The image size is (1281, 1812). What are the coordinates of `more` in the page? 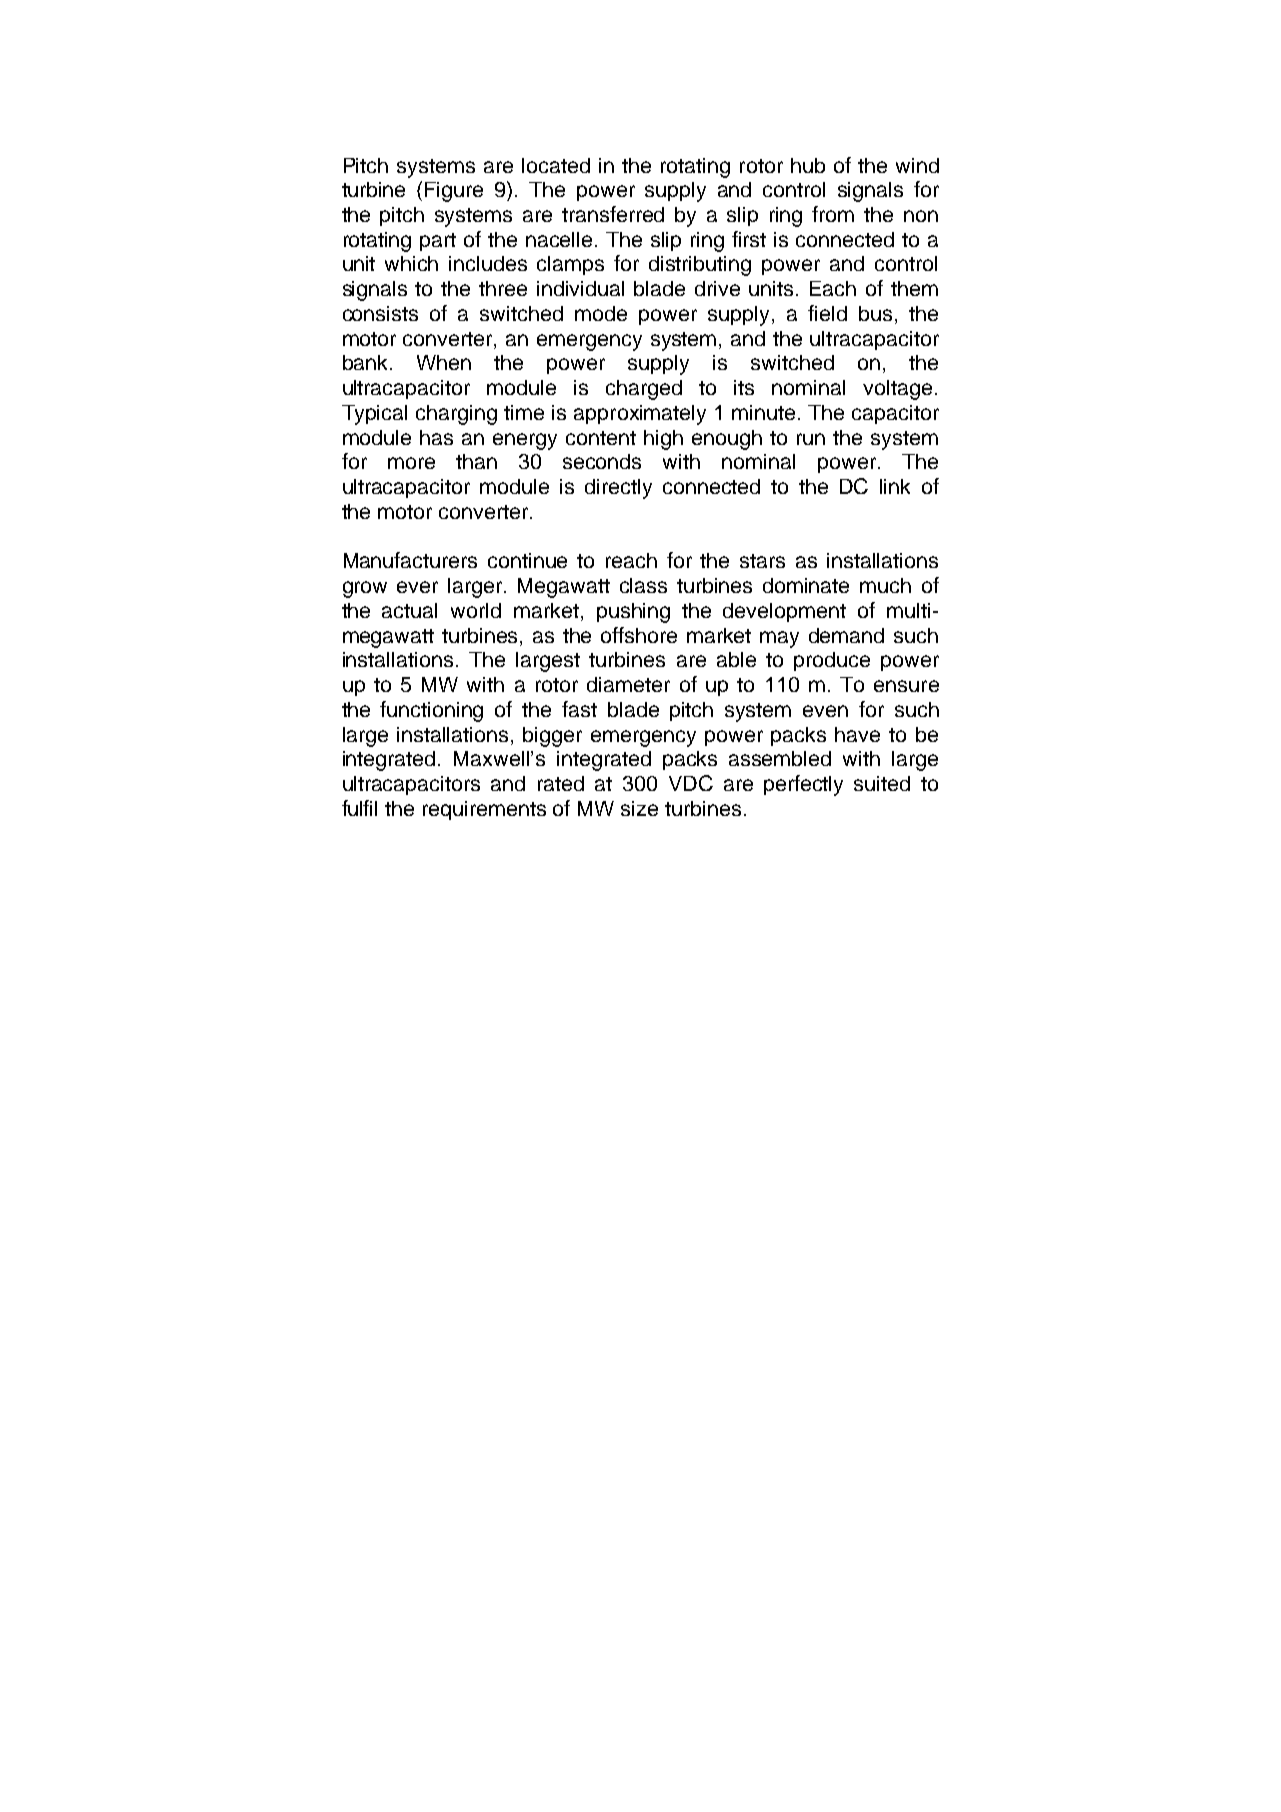 It's located at (411, 463).
